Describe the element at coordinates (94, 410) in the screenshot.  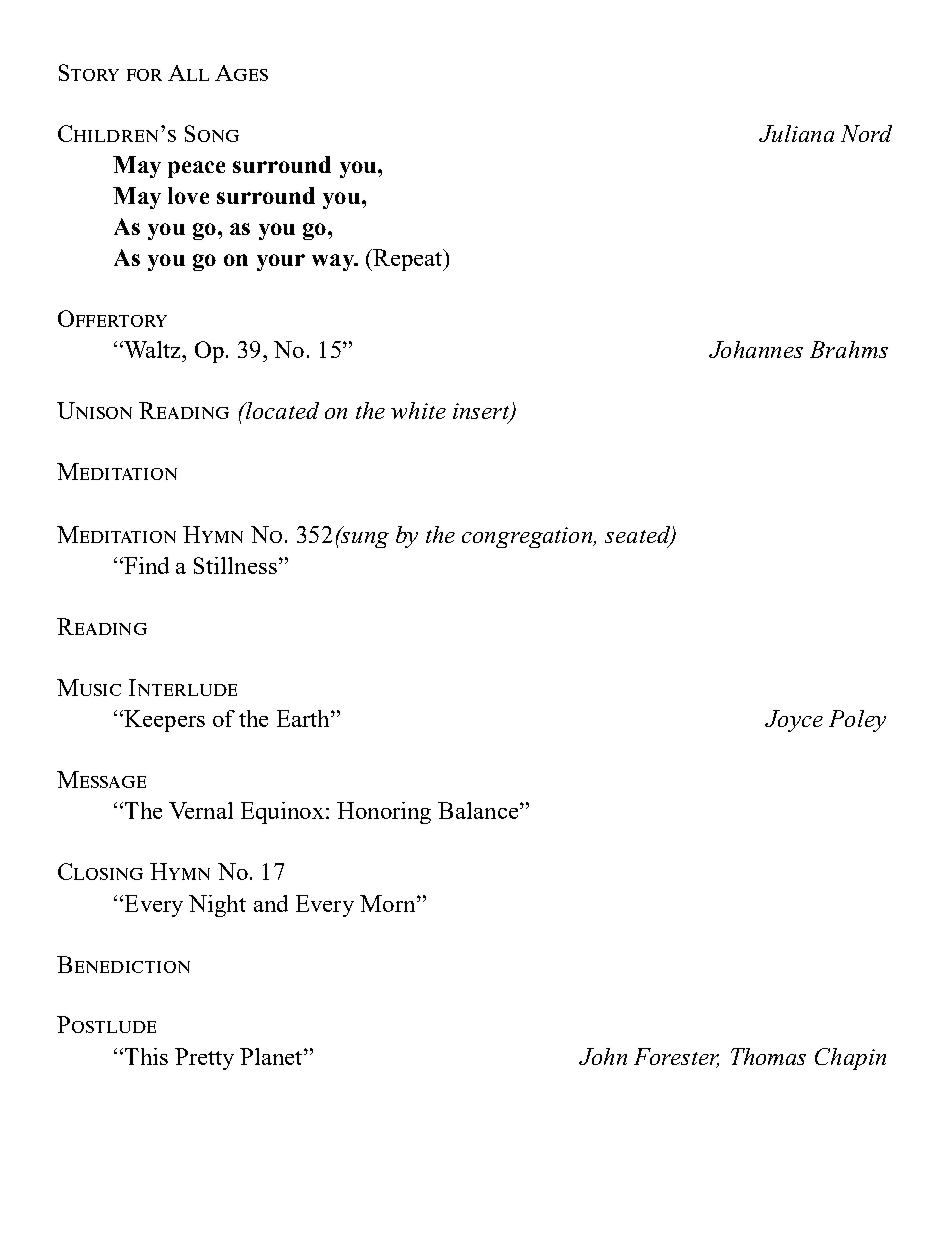
I see `Unison` at that location.
